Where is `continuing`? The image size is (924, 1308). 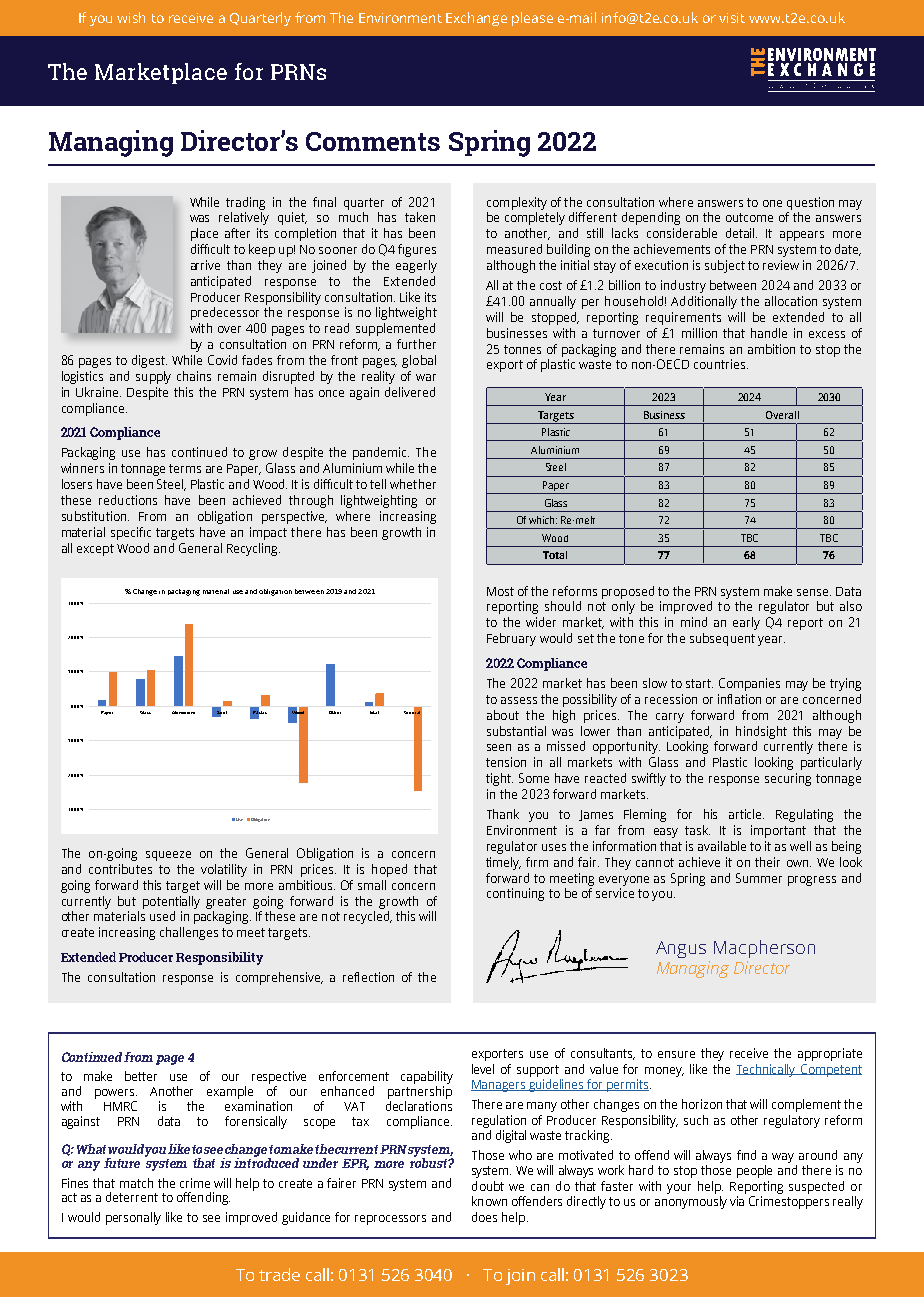 continuing is located at coordinates (515, 894).
